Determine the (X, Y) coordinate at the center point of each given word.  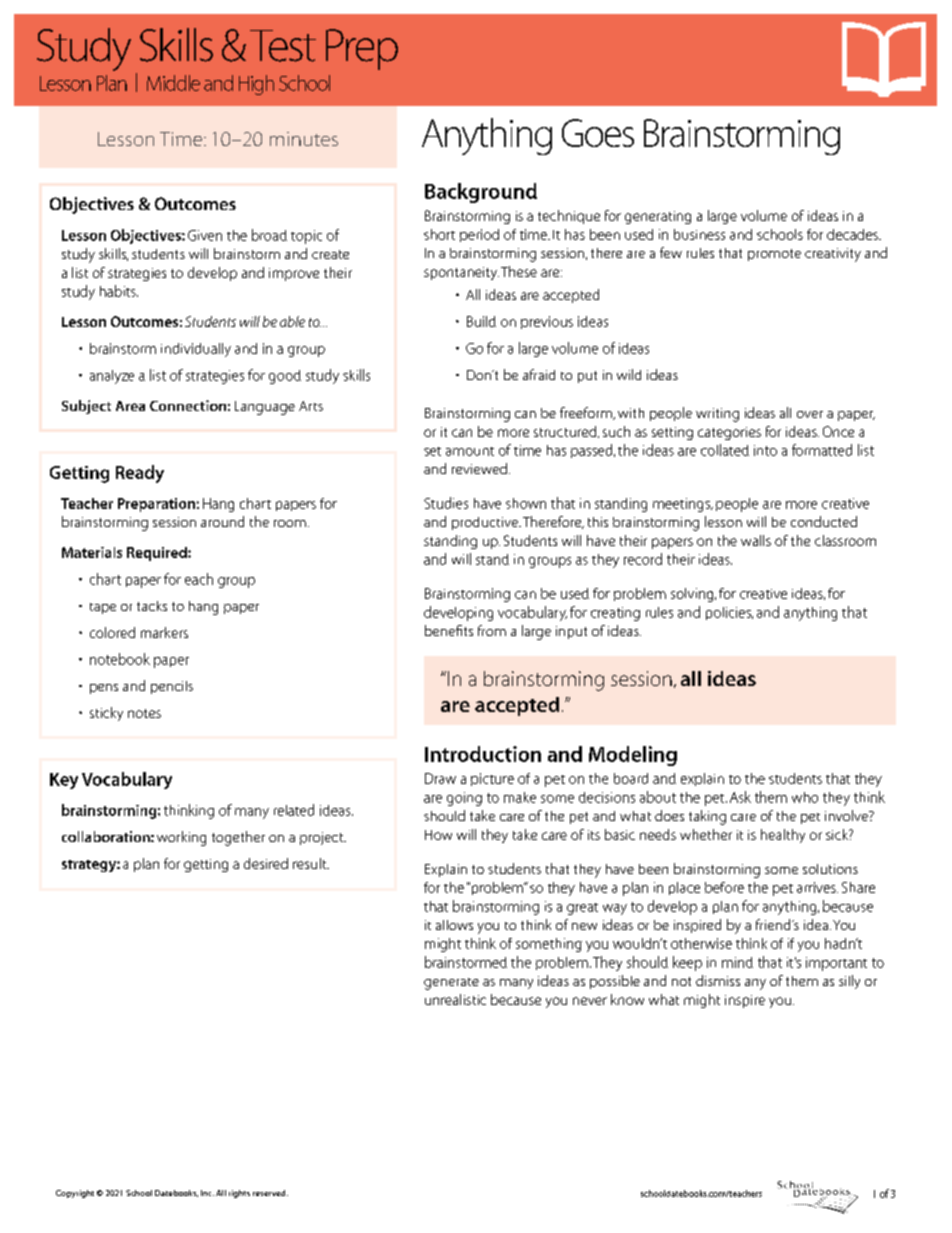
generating (658, 217)
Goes (598, 133)
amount (470, 451)
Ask (740, 797)
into (765, 450)
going (464, 799)
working (181, 838)
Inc (207, 1193)
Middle (173, 83)
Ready (140, 474)
